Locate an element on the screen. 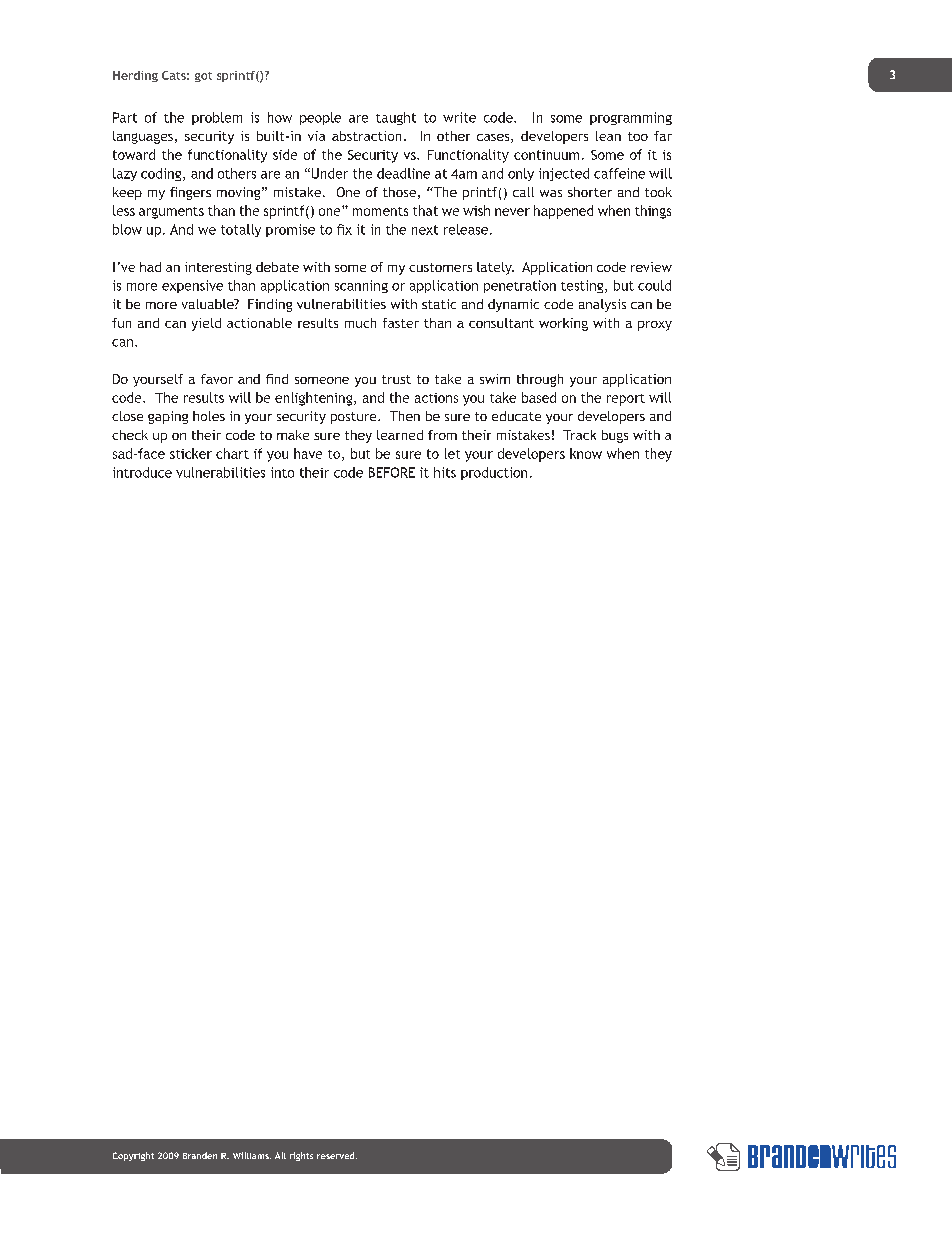 The image size is (952, 1233). rights is located at coordinates (301, 1156).
